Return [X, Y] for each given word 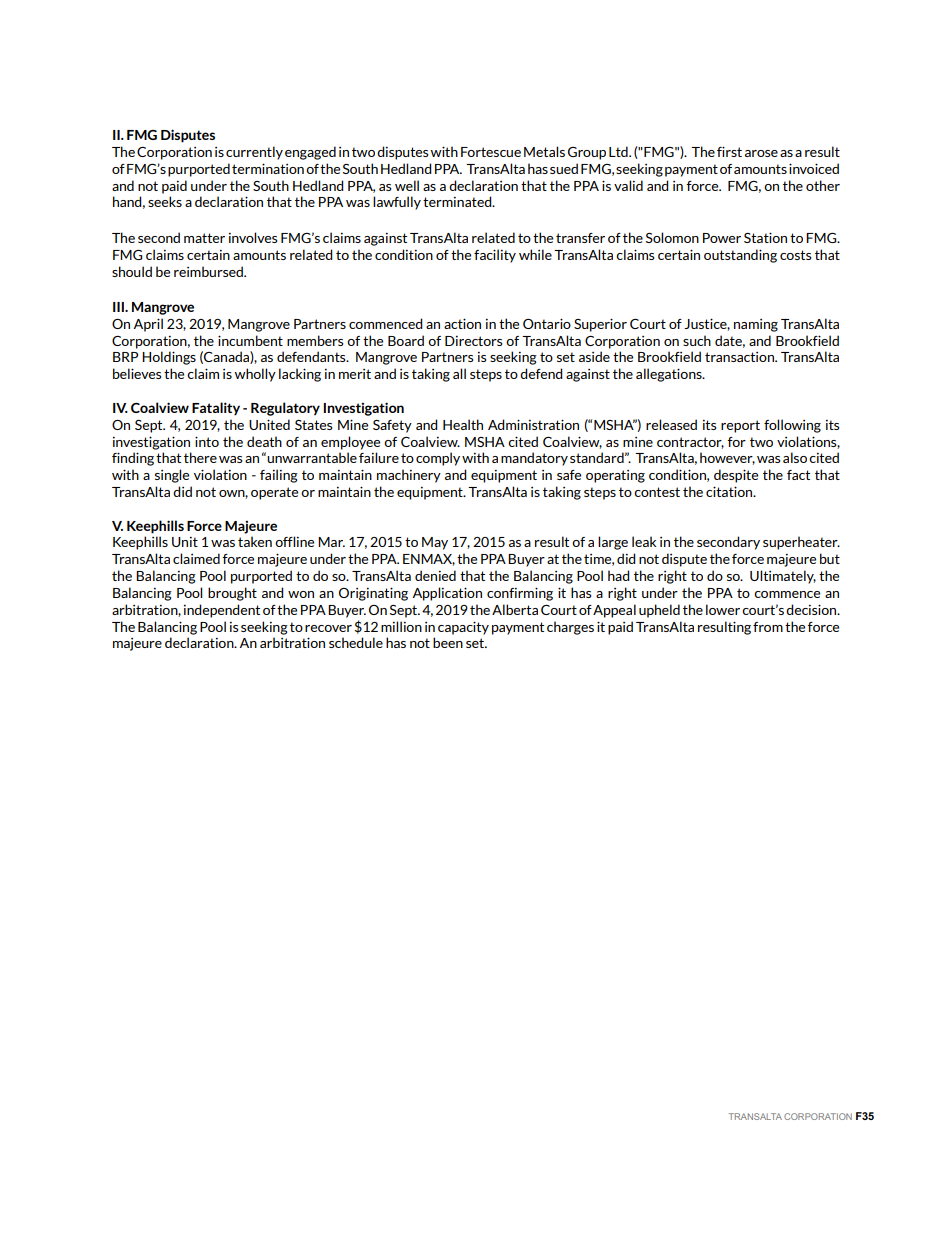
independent [222, 611]
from [768, 627]
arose [761, 153]
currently [254, 153]
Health [463, 424]
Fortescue [491, 152]
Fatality [216, 408]
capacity [463, 628]
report [740, 426]
